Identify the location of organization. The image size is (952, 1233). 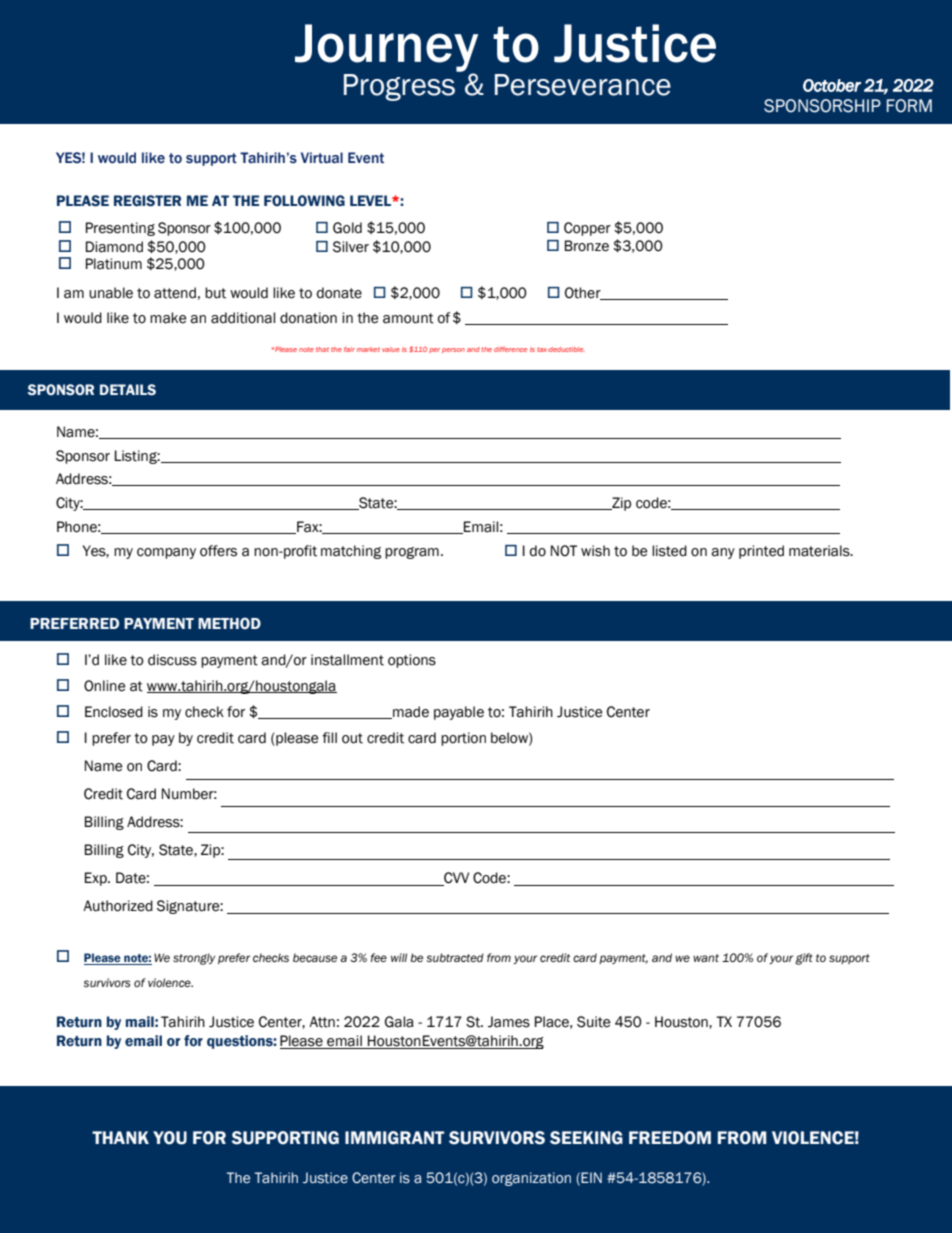
(531, 1179).
